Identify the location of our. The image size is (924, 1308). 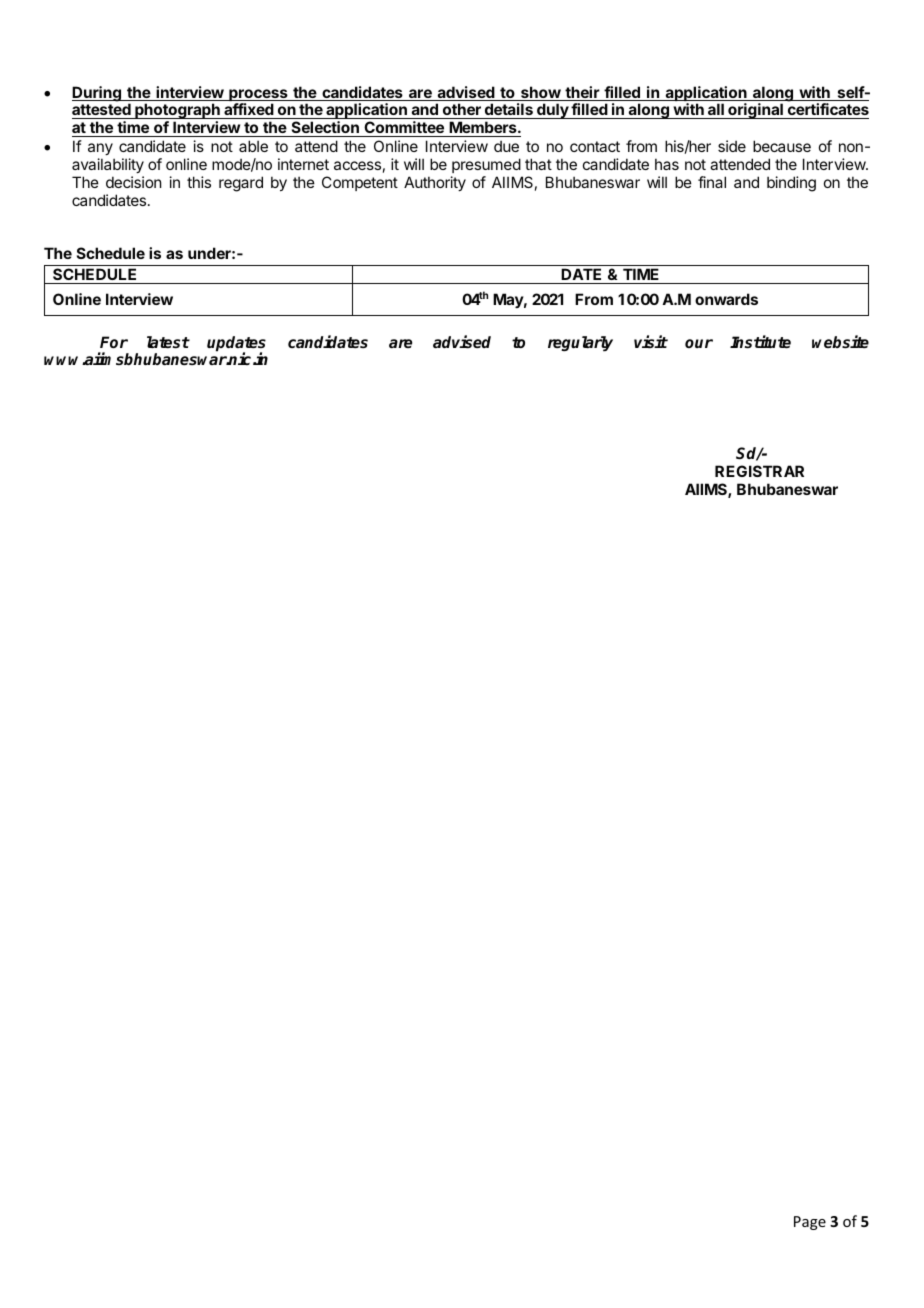
(699, 343).
